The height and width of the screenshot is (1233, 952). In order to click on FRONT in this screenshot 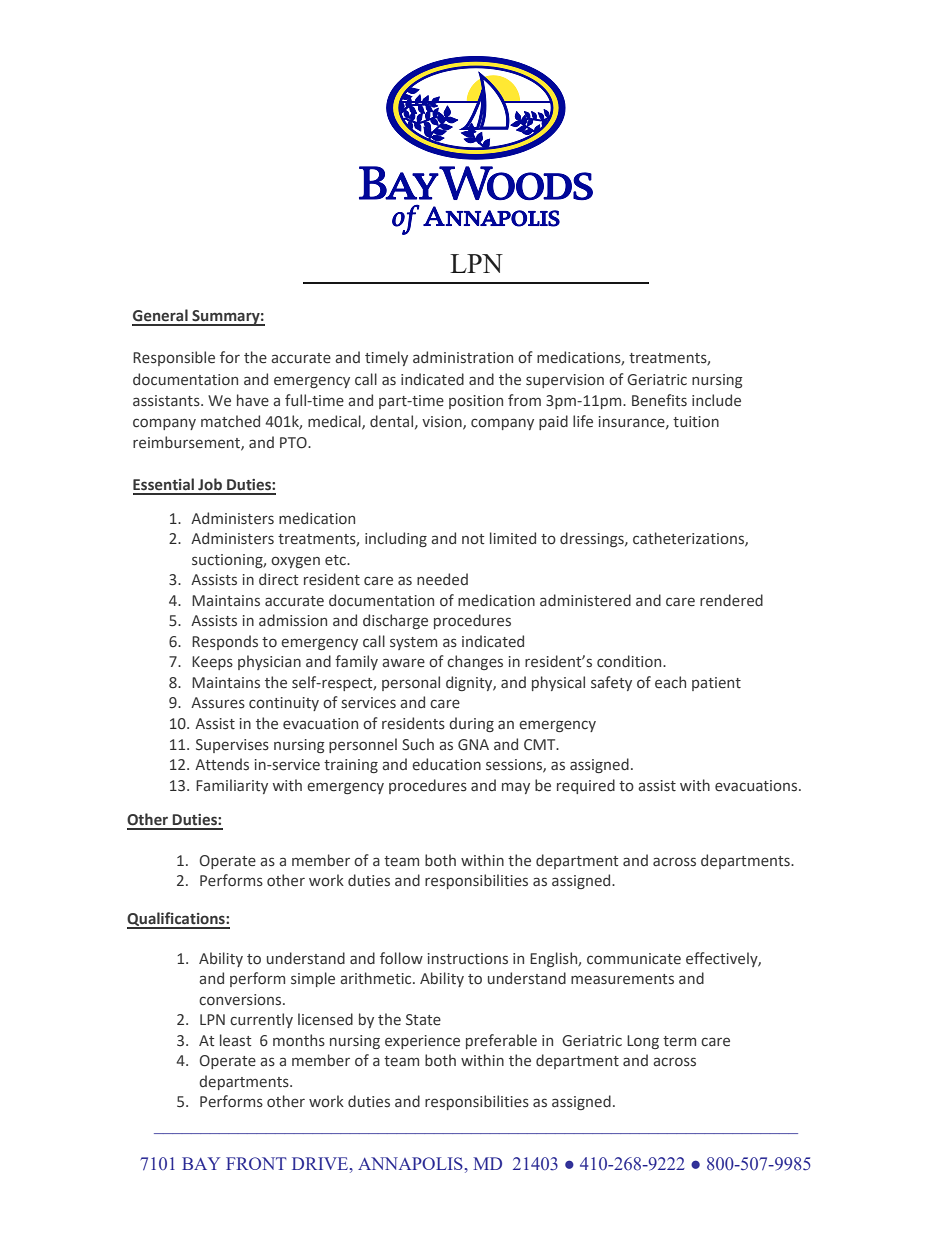, I will do `click(256, 1163)`.
